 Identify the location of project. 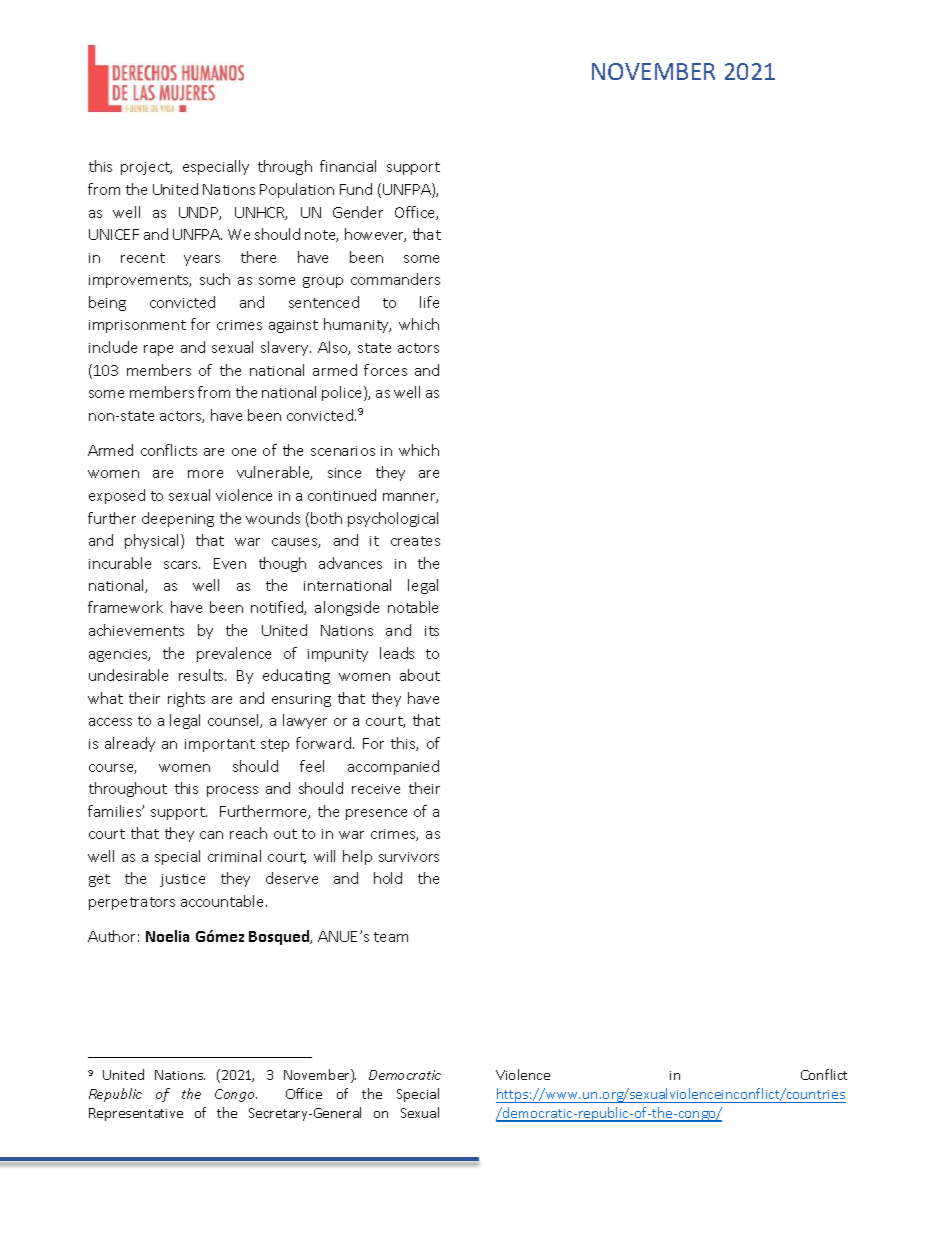
(146, 168).
